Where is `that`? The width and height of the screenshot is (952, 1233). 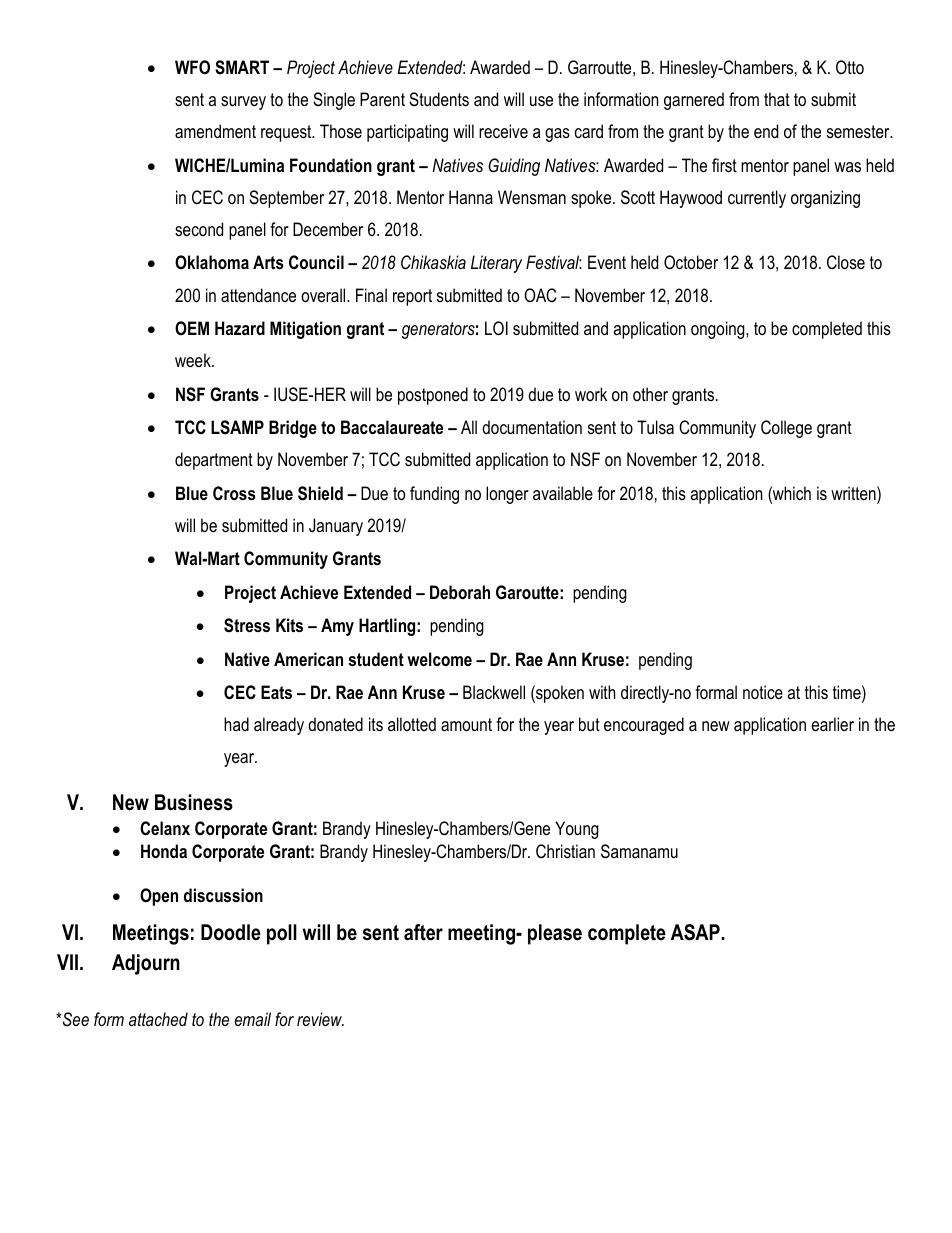 that is located at coordinates (777, 99).
